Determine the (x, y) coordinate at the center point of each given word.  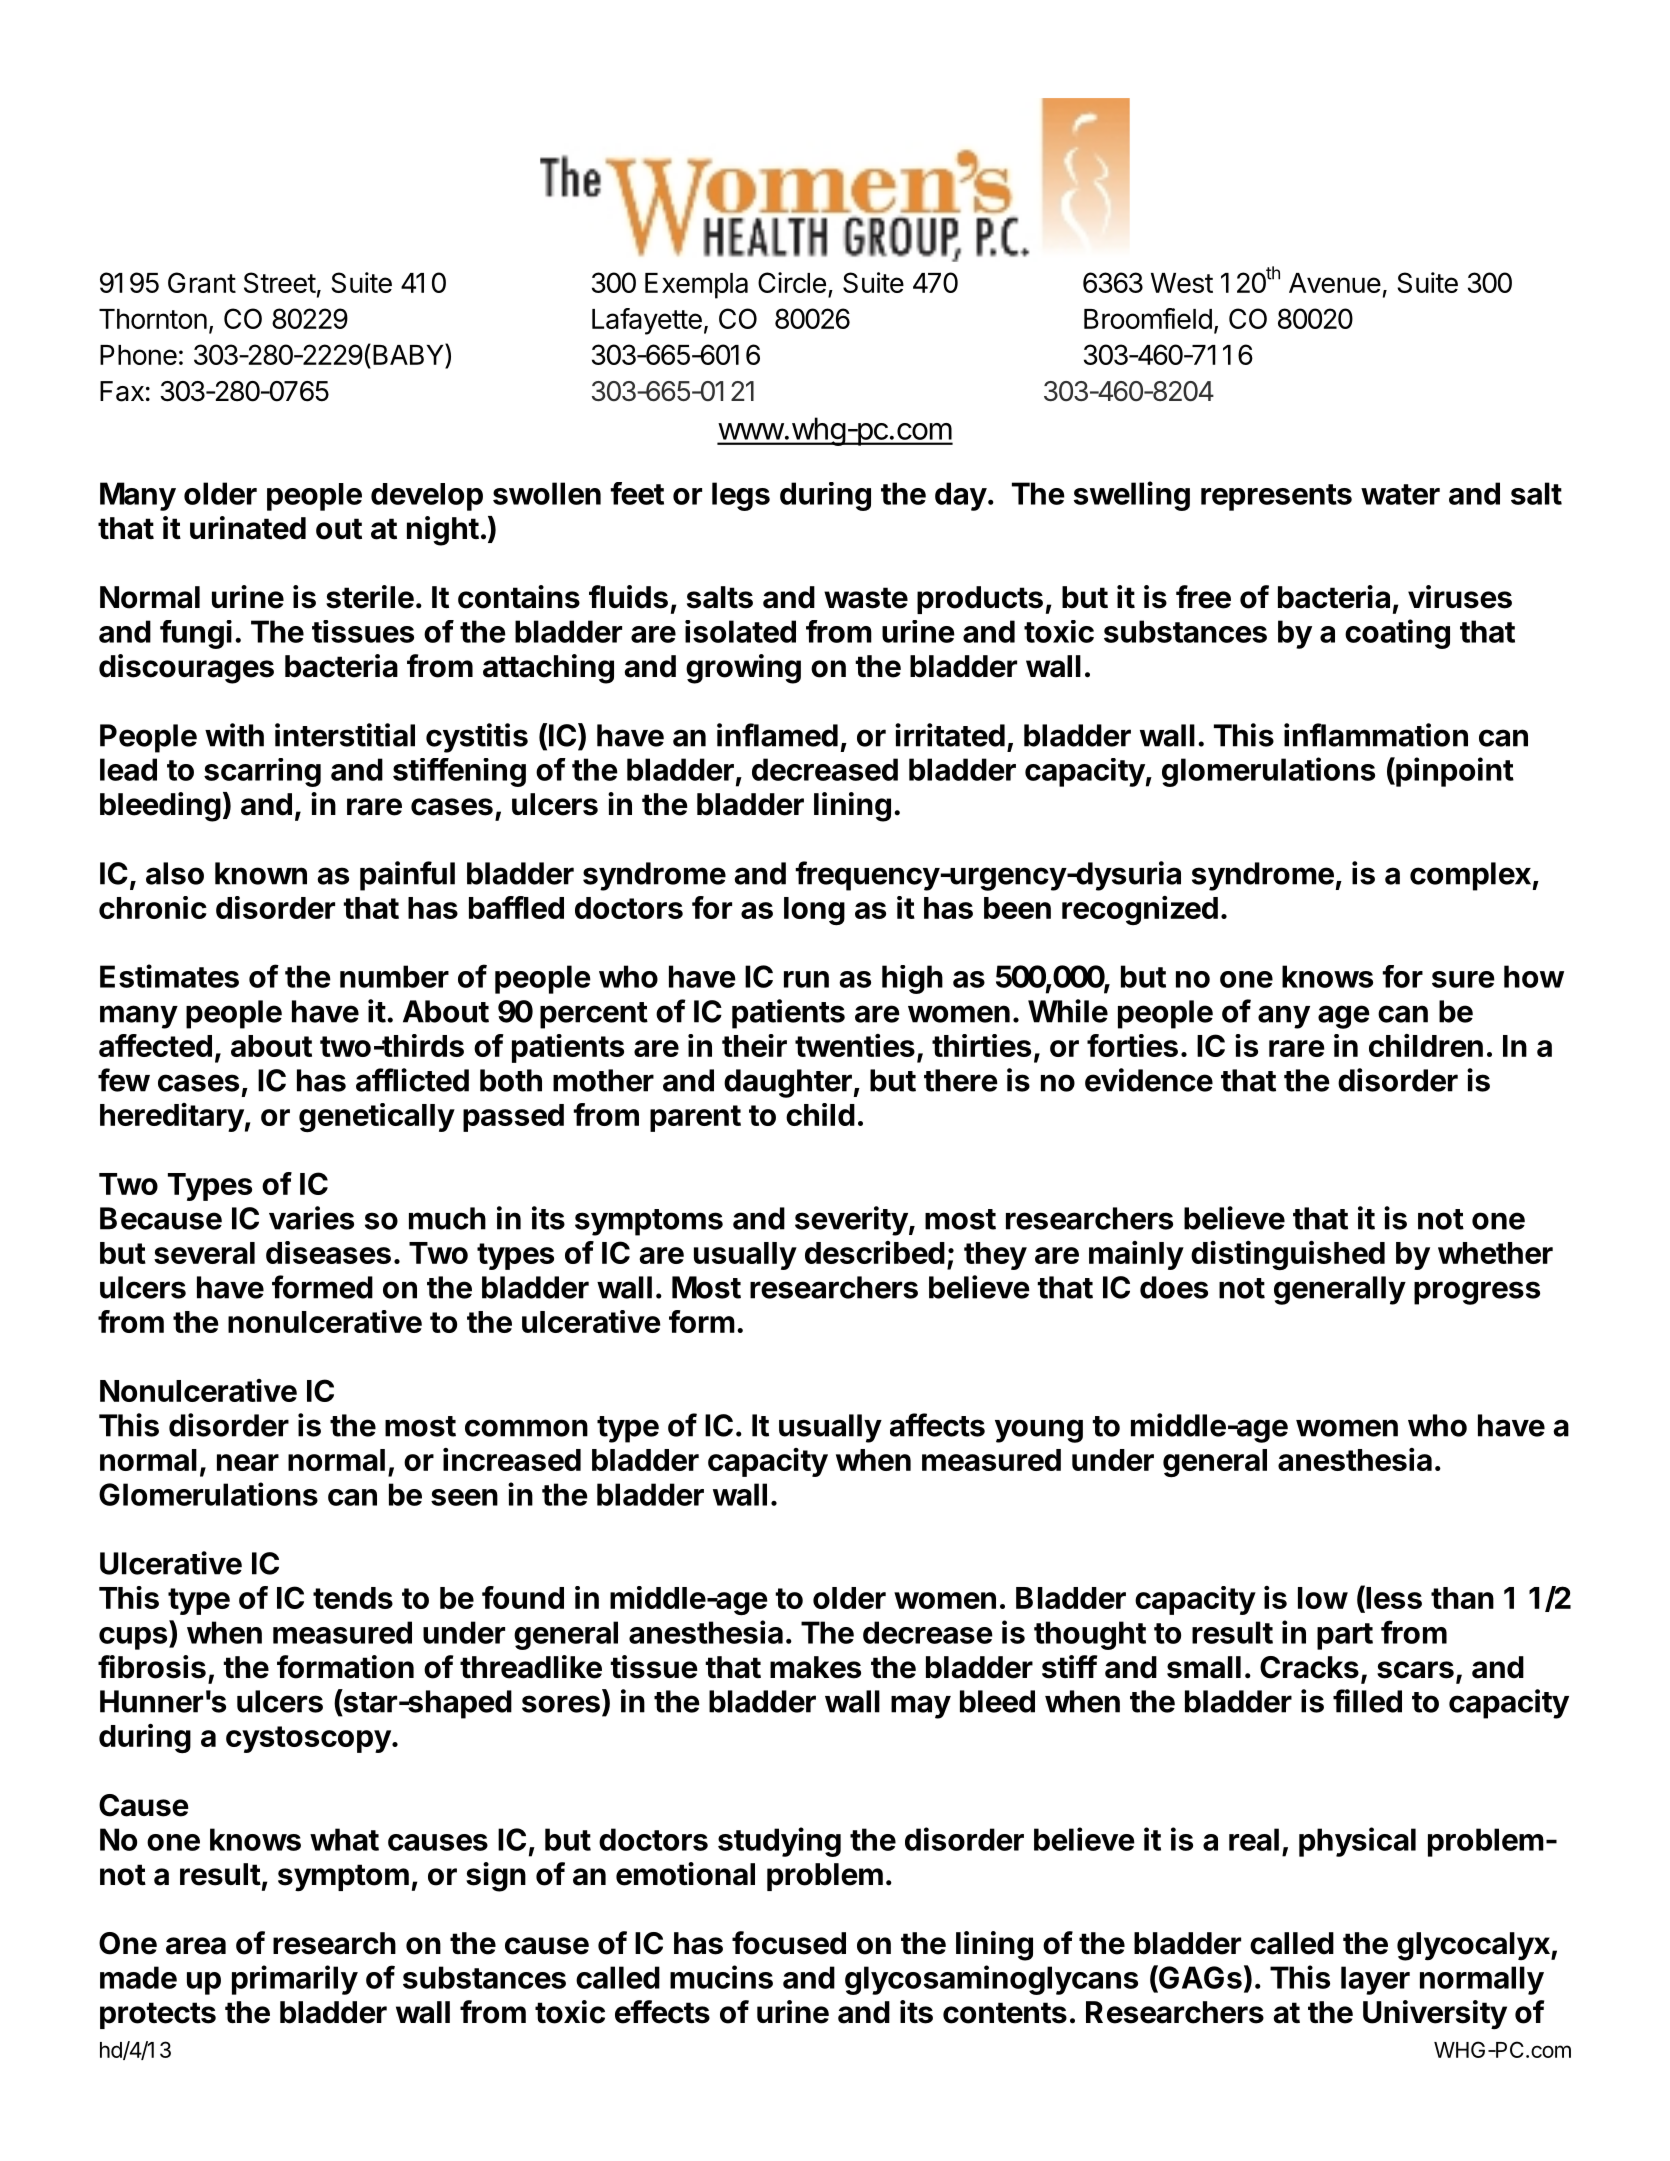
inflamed (777, 735)
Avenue (1335, 283)
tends (353, 1598)
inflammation (1376, 735)
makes (815, 1667)
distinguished (1288, 1255)
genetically (377, 1117)
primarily (295, 1980)
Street (280, 282)
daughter (788, 1083)
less (1393, 1598)
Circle (792, 282)
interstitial (345, 735)
